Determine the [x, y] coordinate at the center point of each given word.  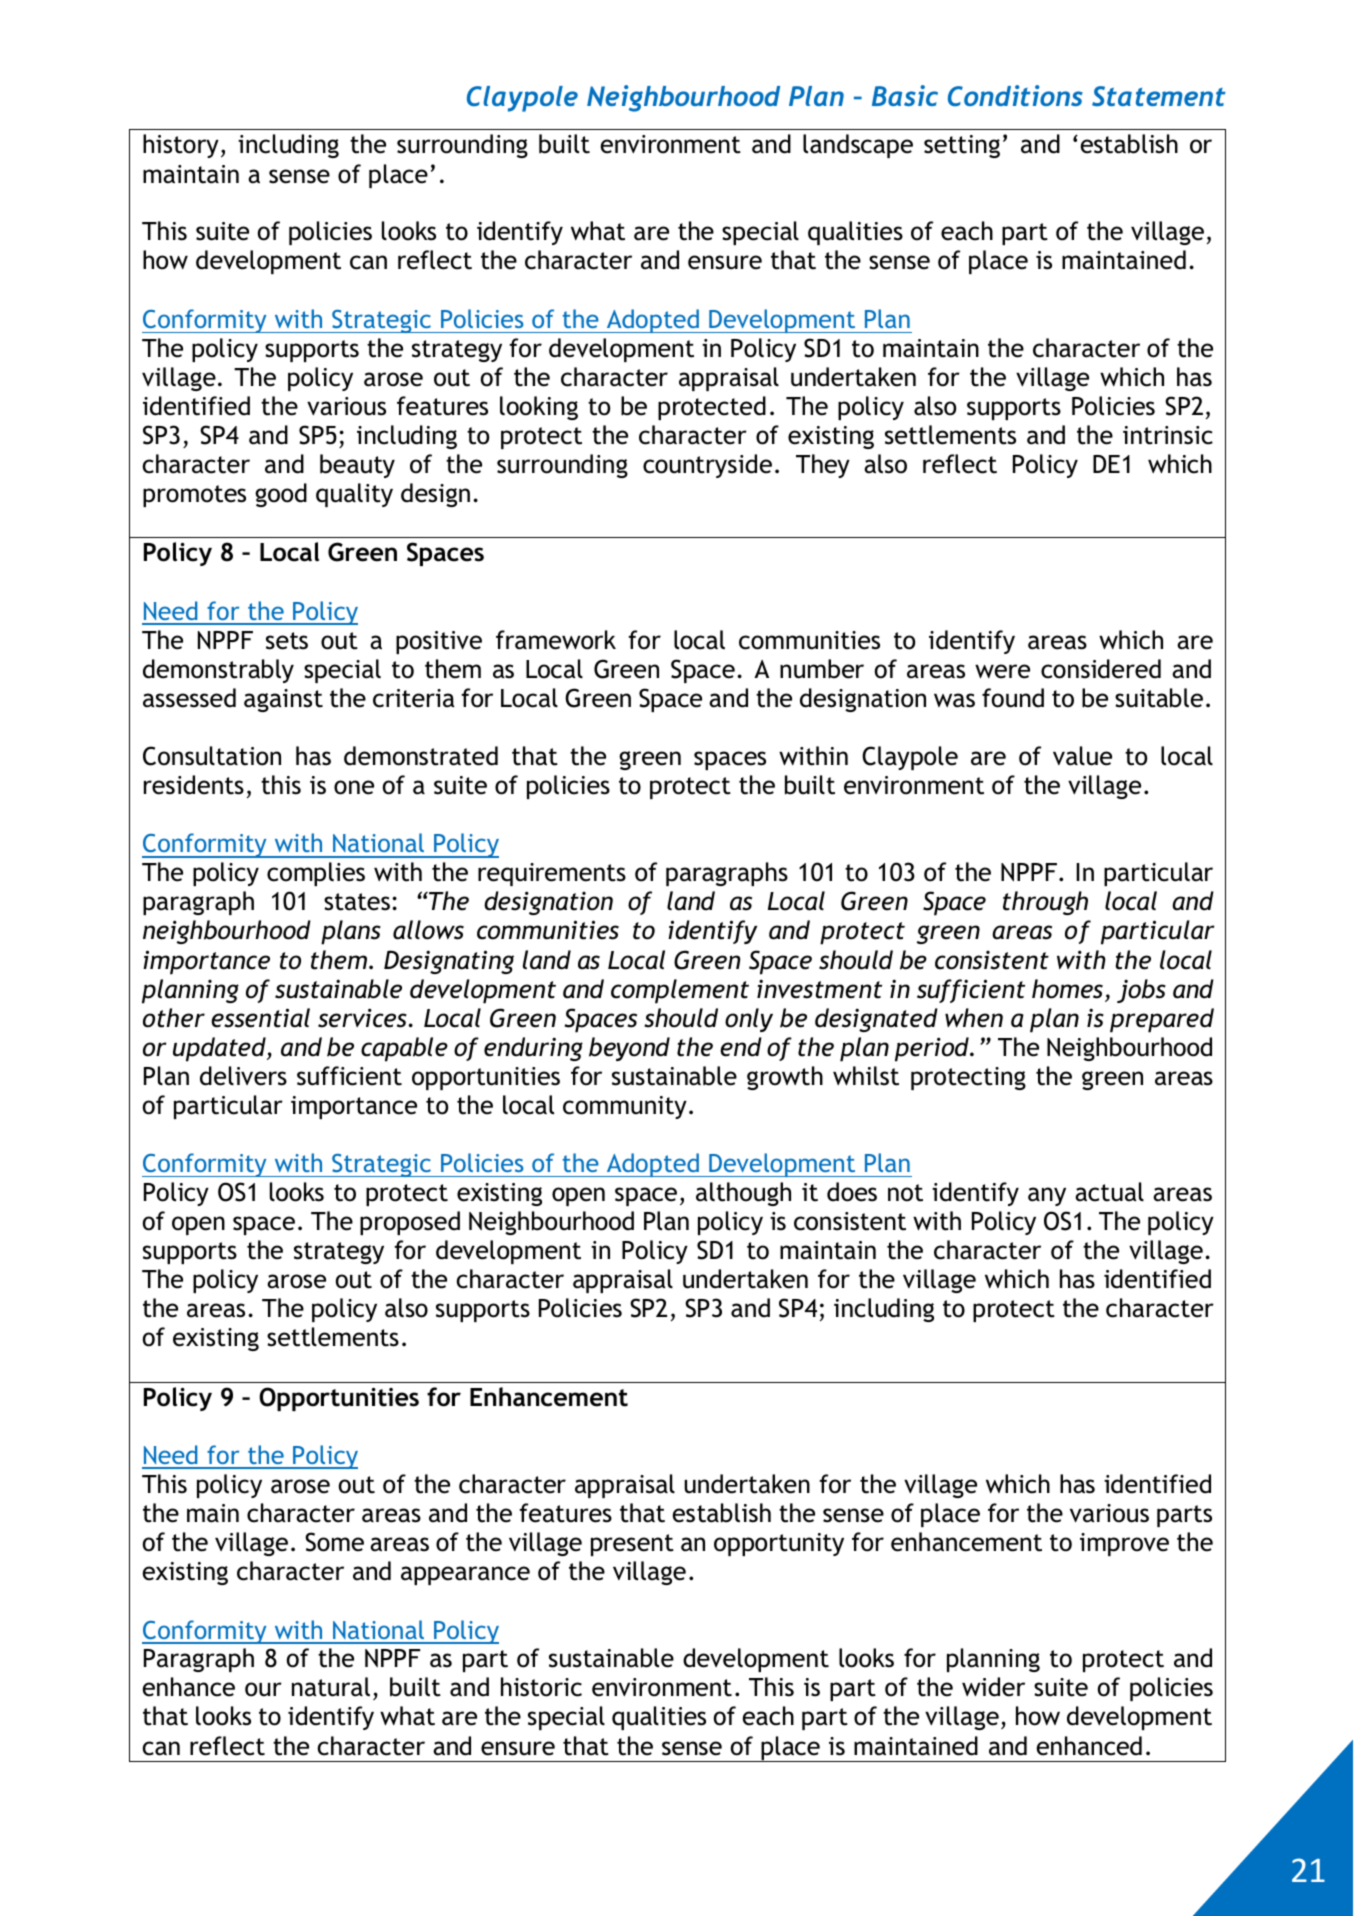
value [1082, 756]
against [283, 700]
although [743, 1194]
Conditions [1015, 95]
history [181, 146]
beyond [629, 1049]
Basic [905, 95]
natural [331, 1687]
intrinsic [1168, 435]
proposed [410, 1223]
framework [556, 640]
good [281, 495]
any [1047, 1196]
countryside [707, 466]
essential [260, 1018]
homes [1069, 990]
